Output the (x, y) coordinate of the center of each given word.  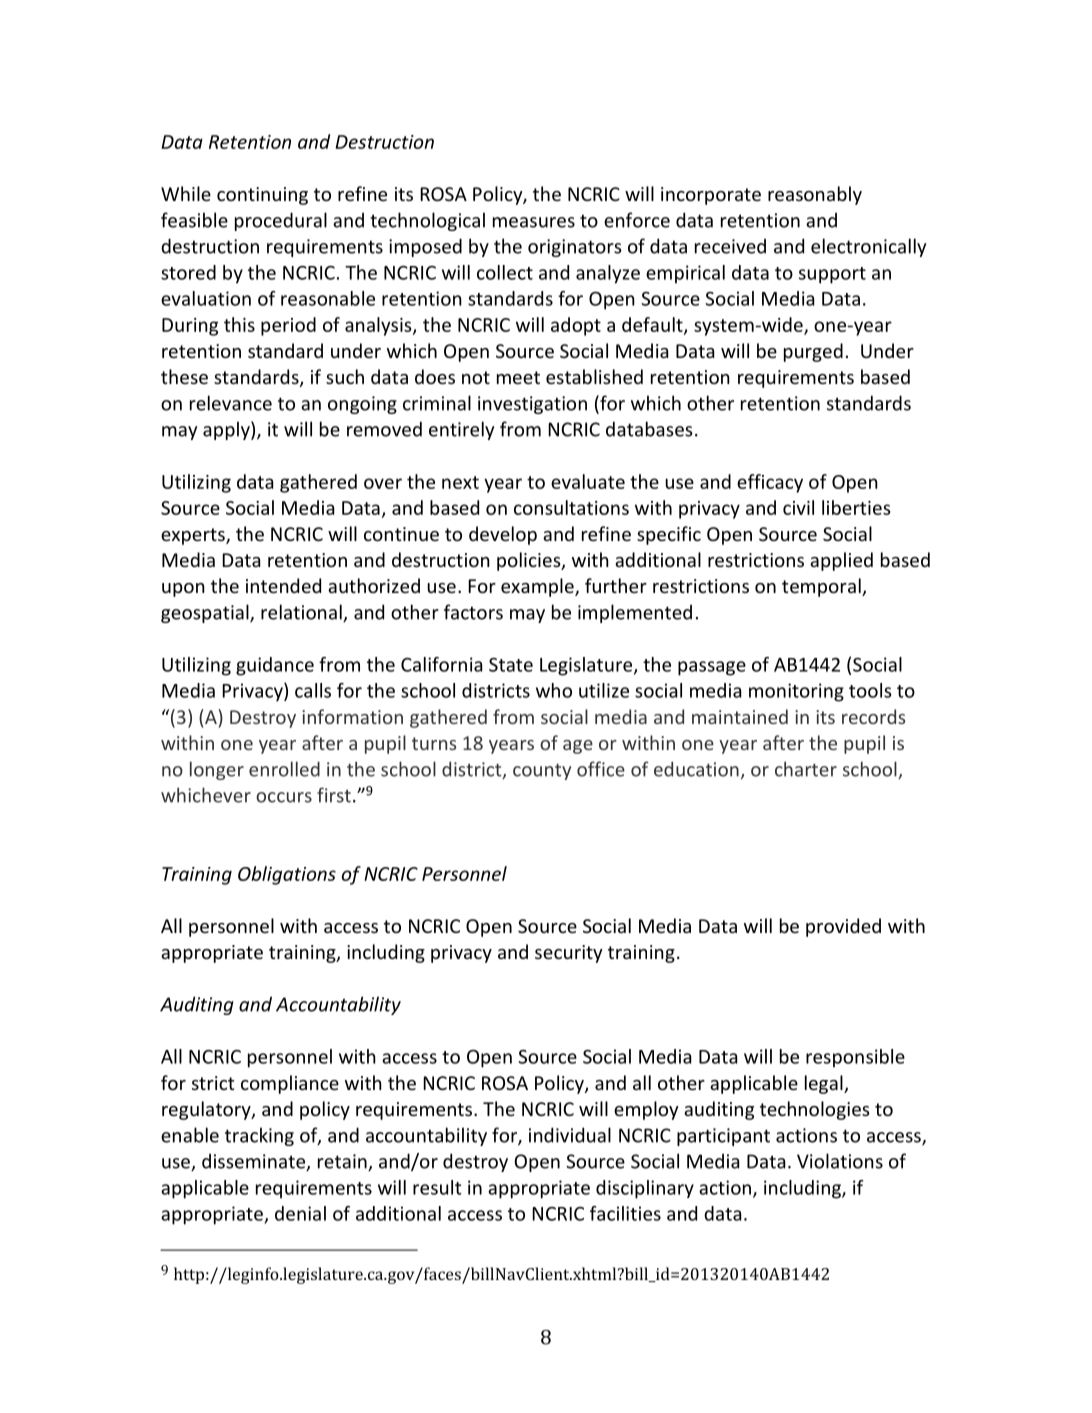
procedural (281, 221)
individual (570, 1135)
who (554, 690)
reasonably (815, 195)
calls (313, 690)
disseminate (255, 1162)
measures (534, 222)
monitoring (796, 692)
